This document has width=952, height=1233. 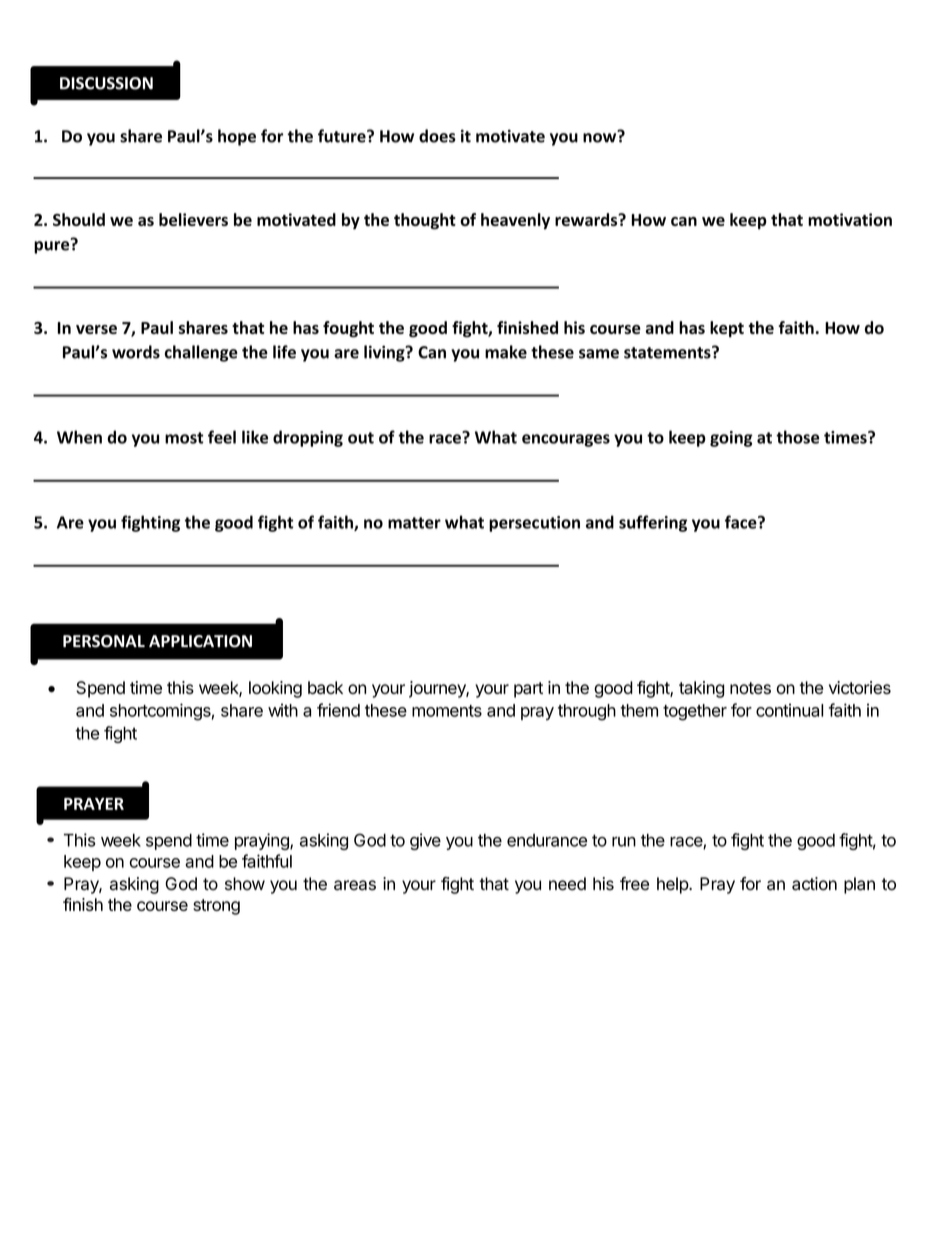 What do you see at coordinates (750, 688) in the document?
I see `notes` at bounding box center [750, 688].
